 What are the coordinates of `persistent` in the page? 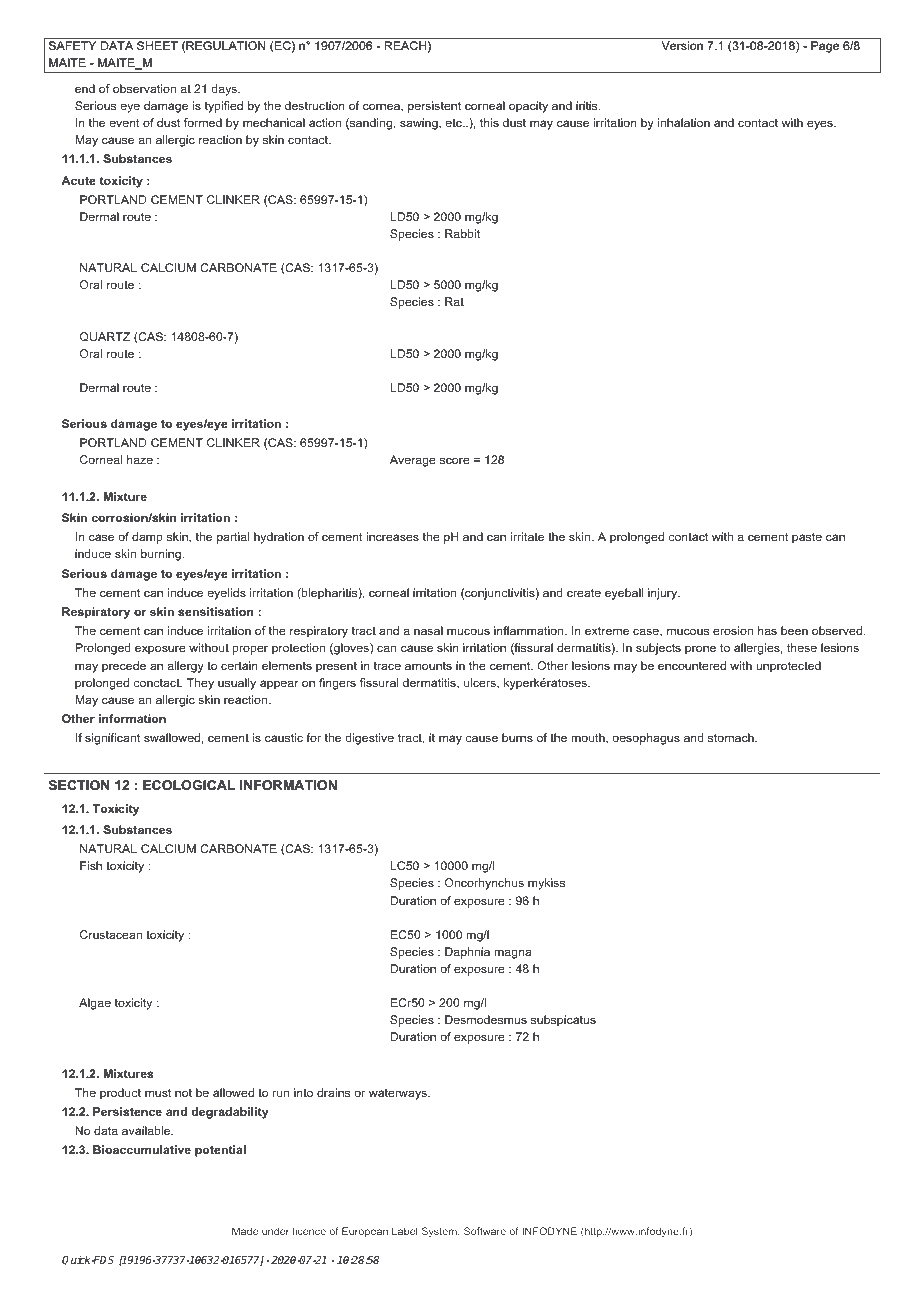 It's located at (434, 107).
